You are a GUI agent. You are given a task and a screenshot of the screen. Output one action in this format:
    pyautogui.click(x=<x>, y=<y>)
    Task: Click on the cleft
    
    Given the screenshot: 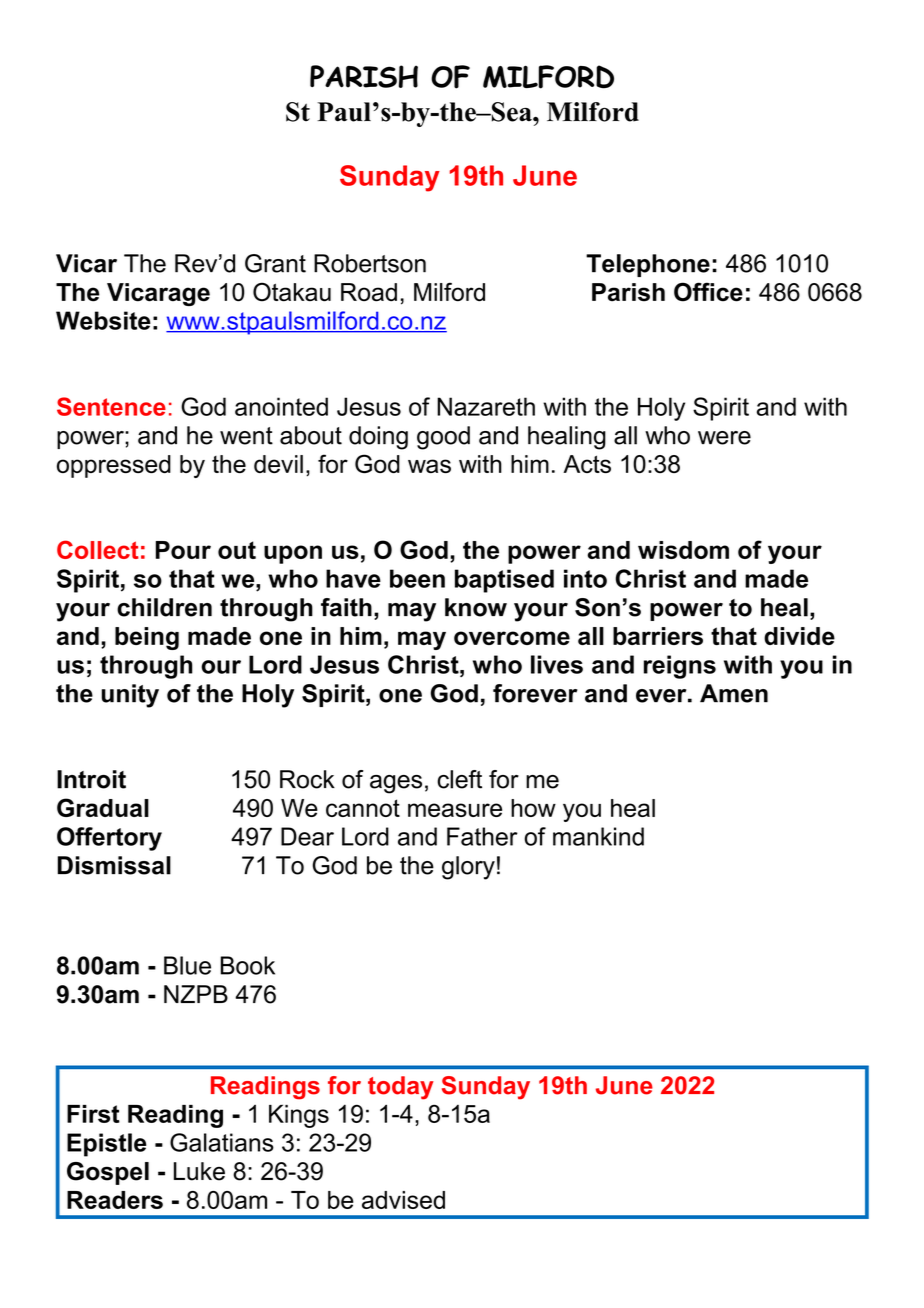 What is the action you would take?
    pyautogui.click(x=459, y=779)
